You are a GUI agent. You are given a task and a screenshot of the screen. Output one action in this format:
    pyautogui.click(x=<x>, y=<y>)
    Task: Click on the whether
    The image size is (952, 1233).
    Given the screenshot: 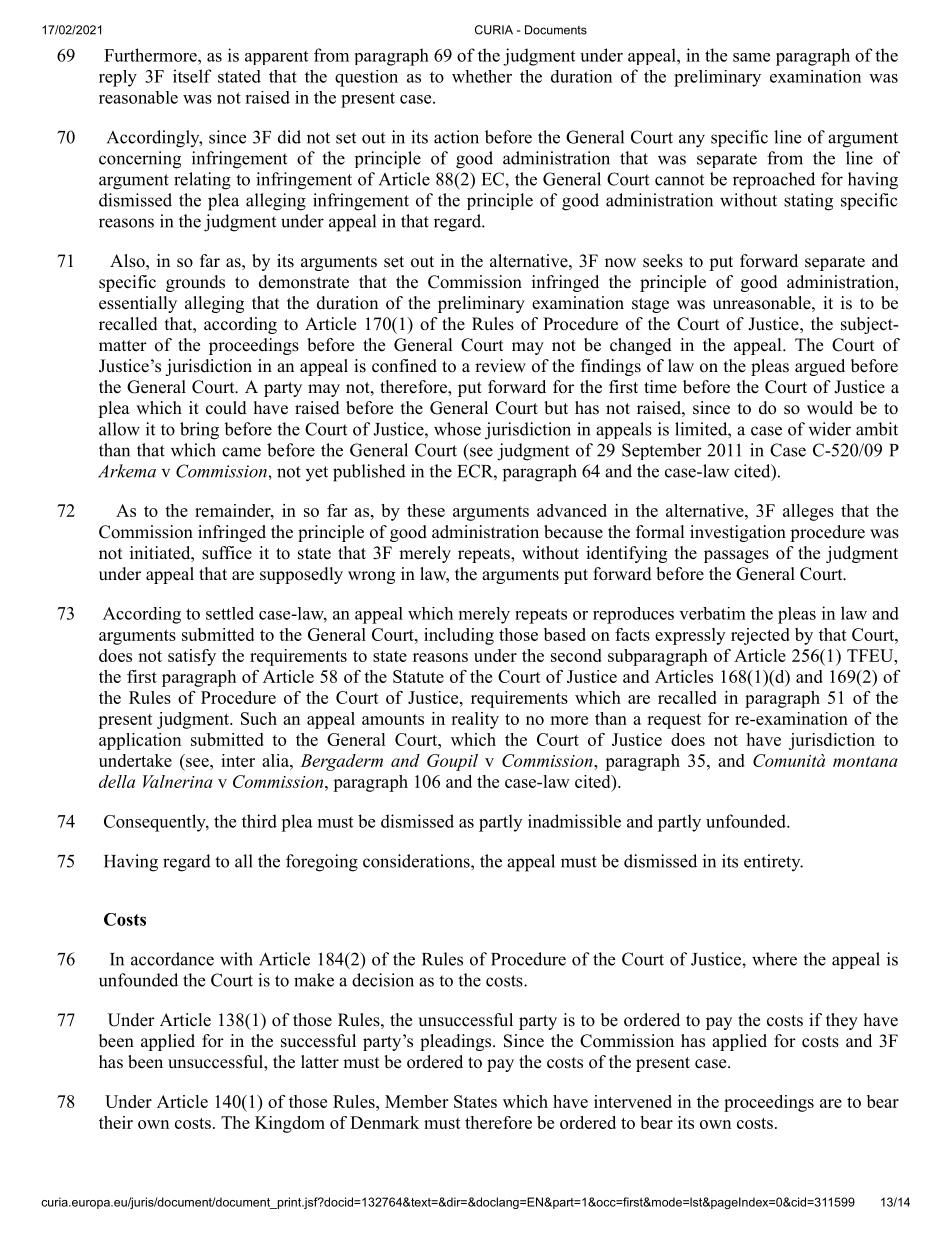 What is the action you would take?
    pyautogui.click(x=482, y=76)
